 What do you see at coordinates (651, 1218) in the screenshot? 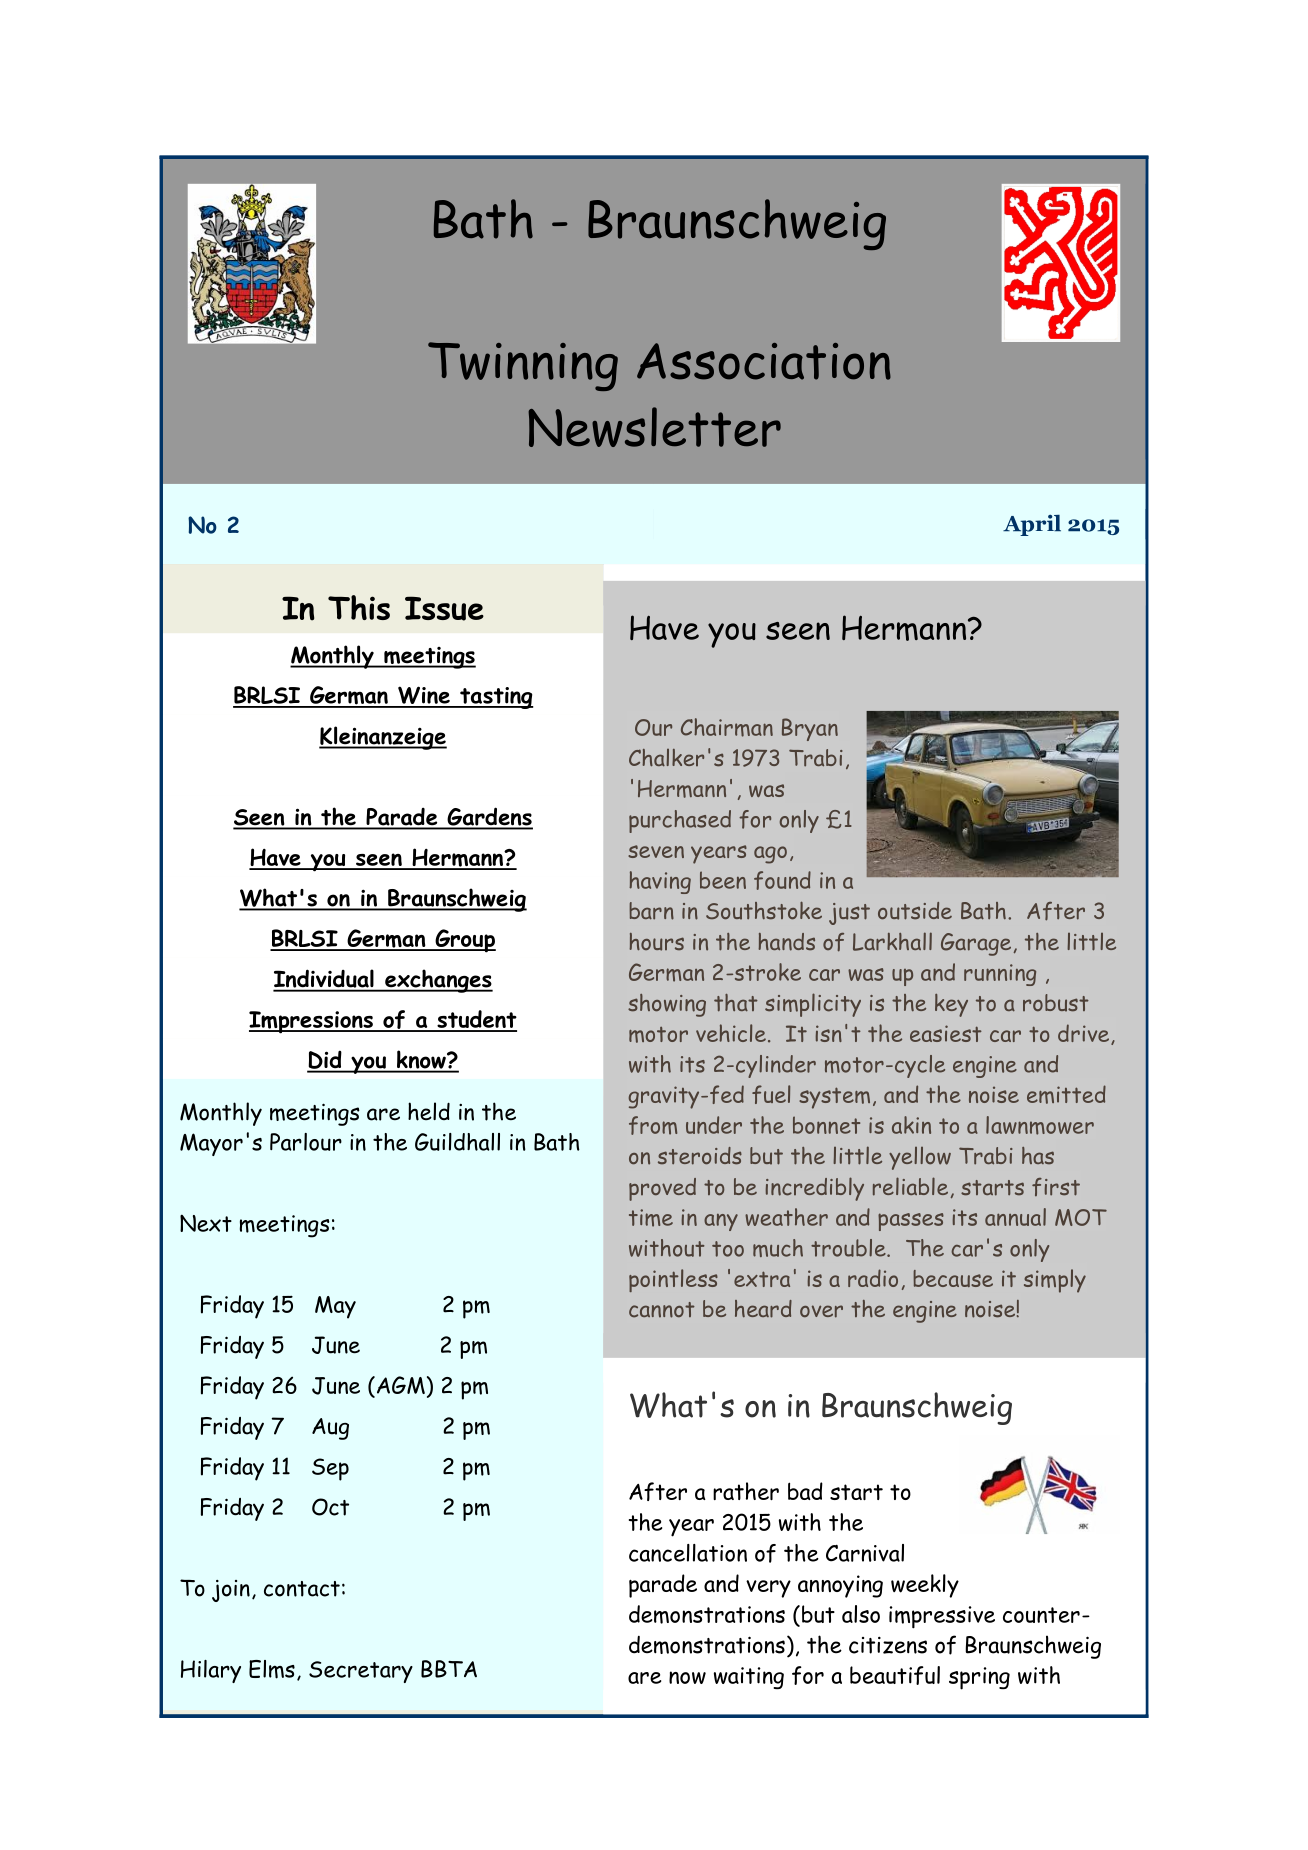
I see `time` at bounding box center [651, 1218].
